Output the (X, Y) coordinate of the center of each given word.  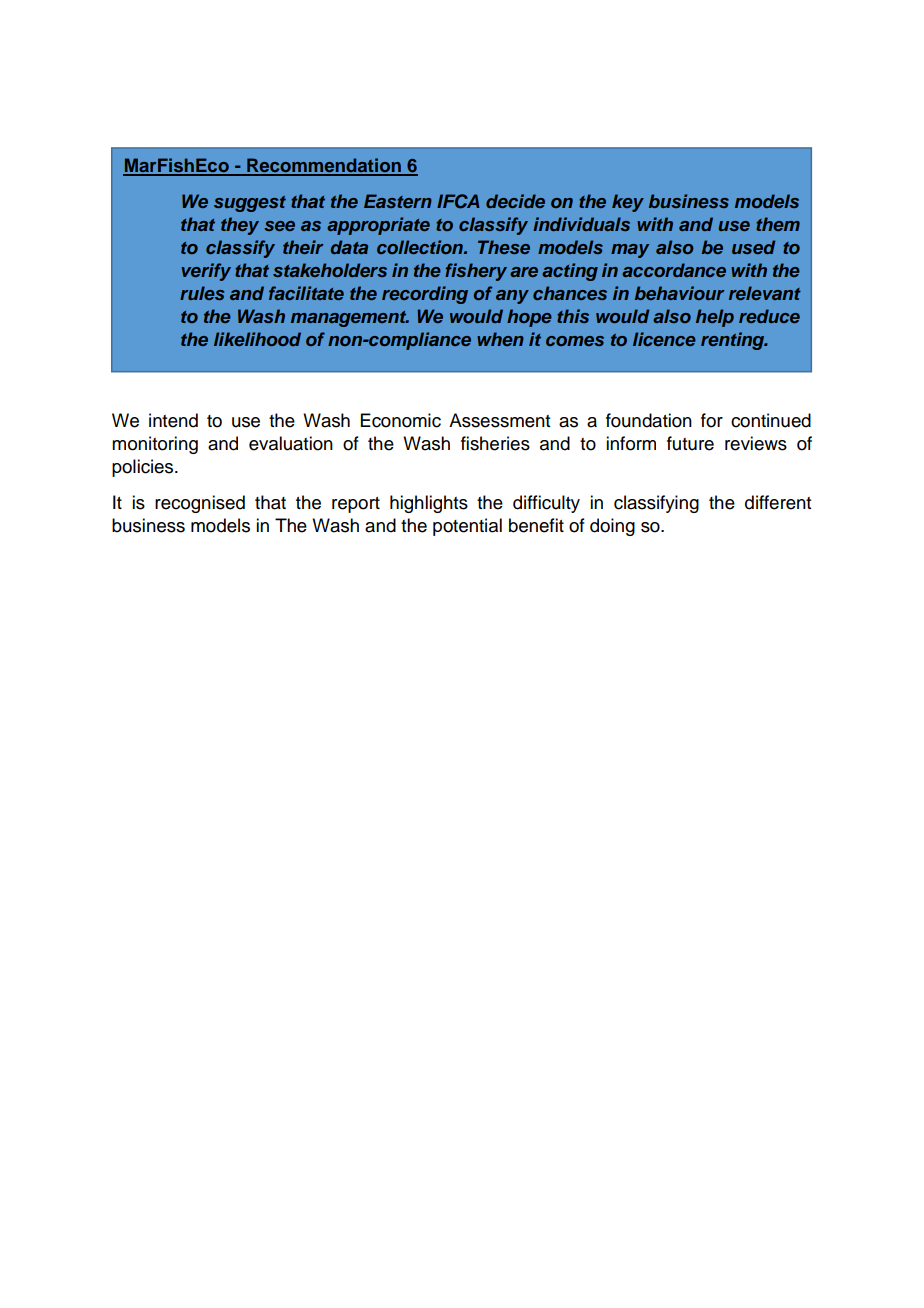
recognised (200, 504)
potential (467, 527)
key (628, 203)
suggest (250, 204)
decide (515, 201)
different (778, 502)
